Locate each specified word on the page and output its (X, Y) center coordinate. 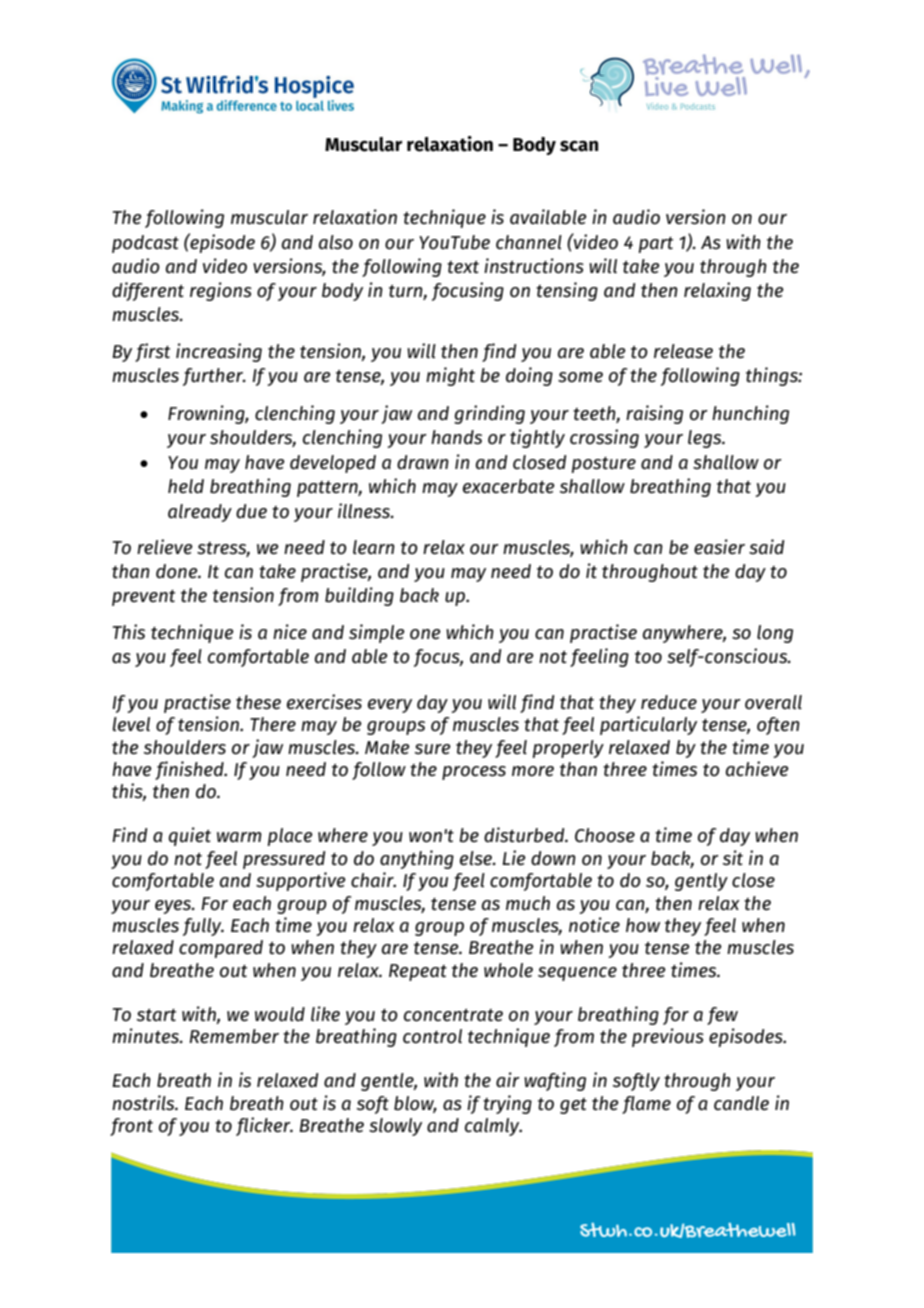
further (214, 377)
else (477, 858)
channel (529, 242)
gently (701, 882)
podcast (145, 244)
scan (579, 146)
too (648, 657)
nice (290, 632)
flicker (264, 1126)
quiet (190, 836)
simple (377, 633)
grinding (489, 414)
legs (706, 439)
